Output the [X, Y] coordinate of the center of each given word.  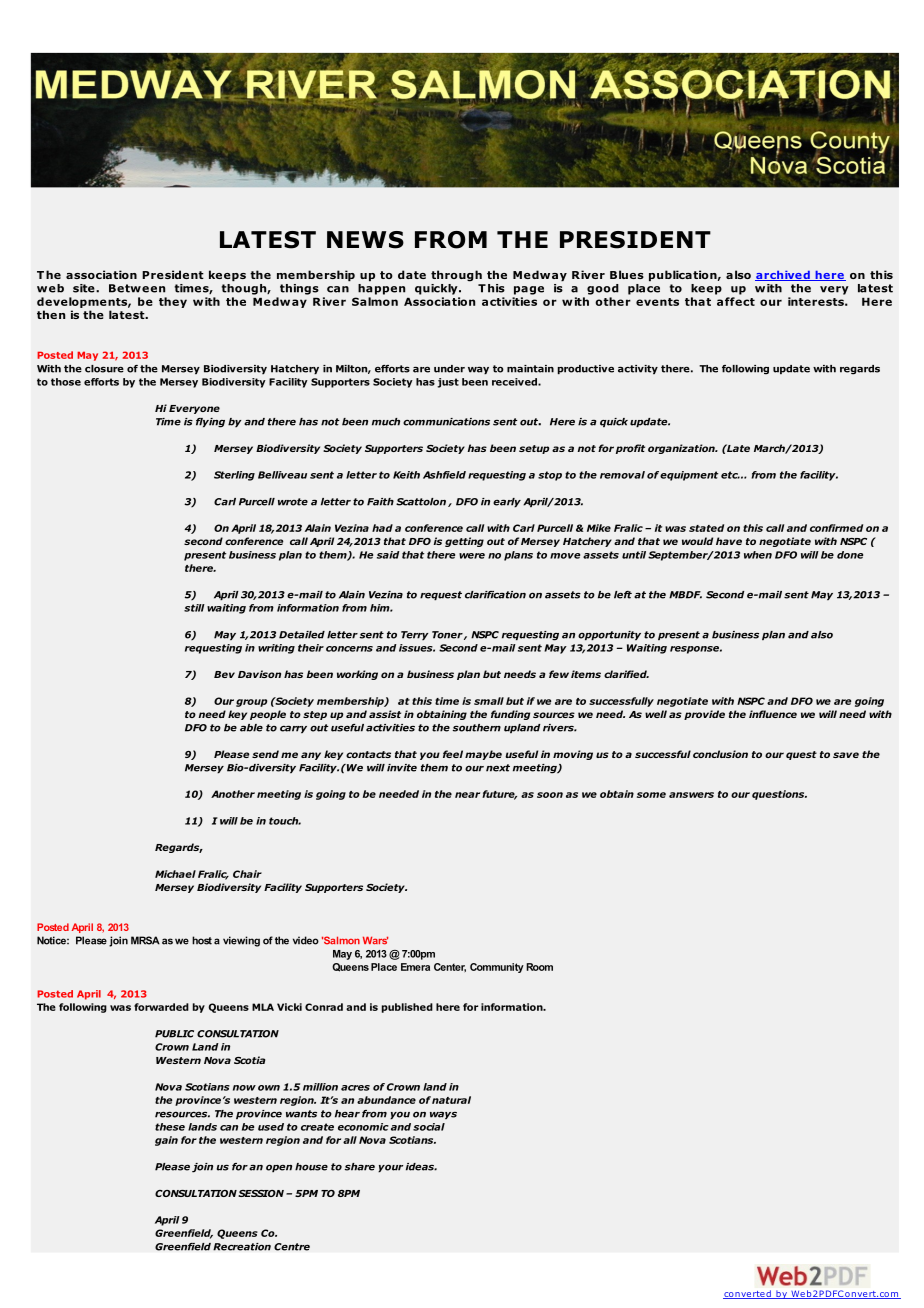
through [456, 276]
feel [453, 754]
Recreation [242, 1247]
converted [748, 1294]
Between [137, 288]
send [265, 754]
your [390, 1168]
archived [783, 275]
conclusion [720, 754]
